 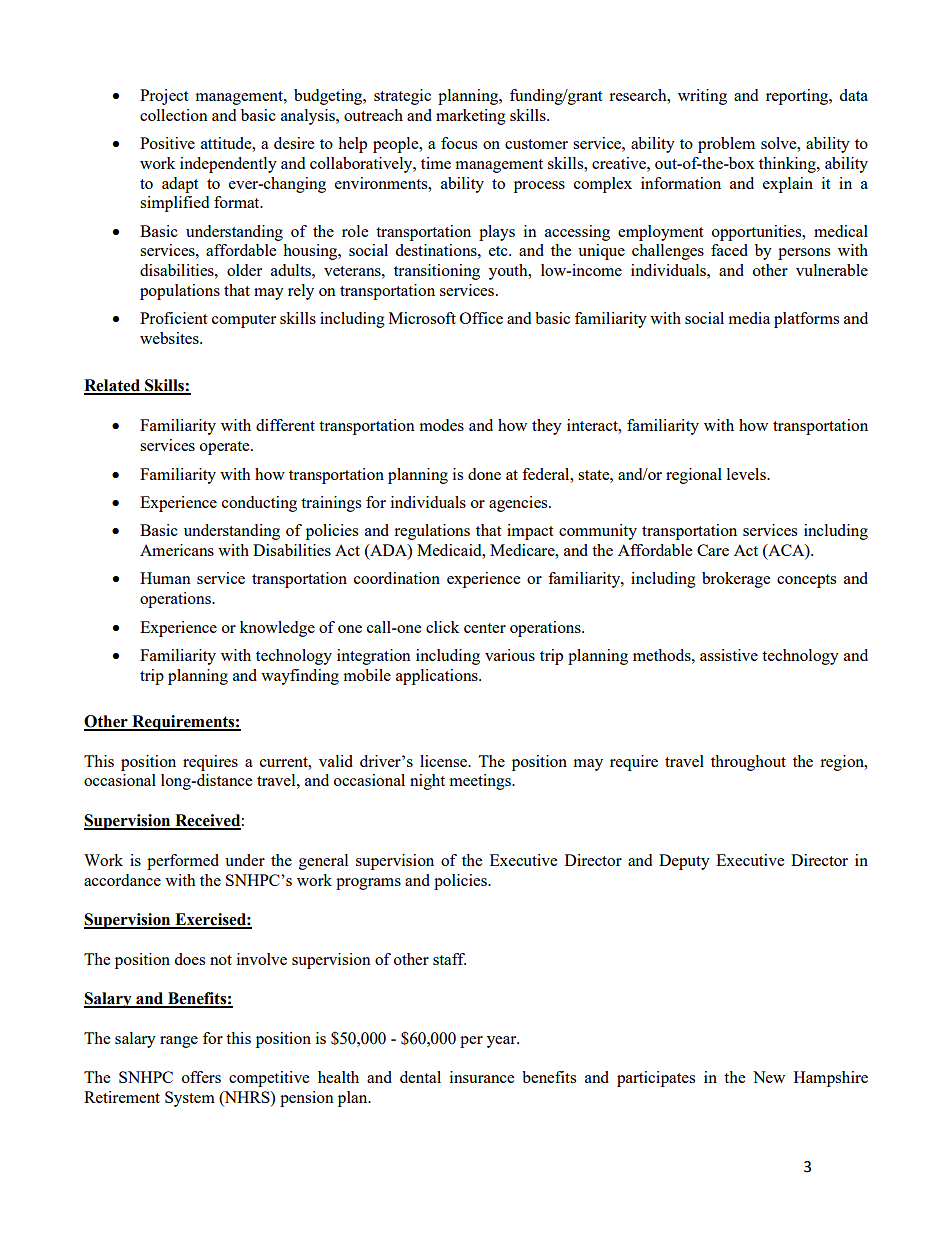 What do you see at coordinates (726, 145) in the screenshot?
I see `problem` at bounding box center [726, 145].
